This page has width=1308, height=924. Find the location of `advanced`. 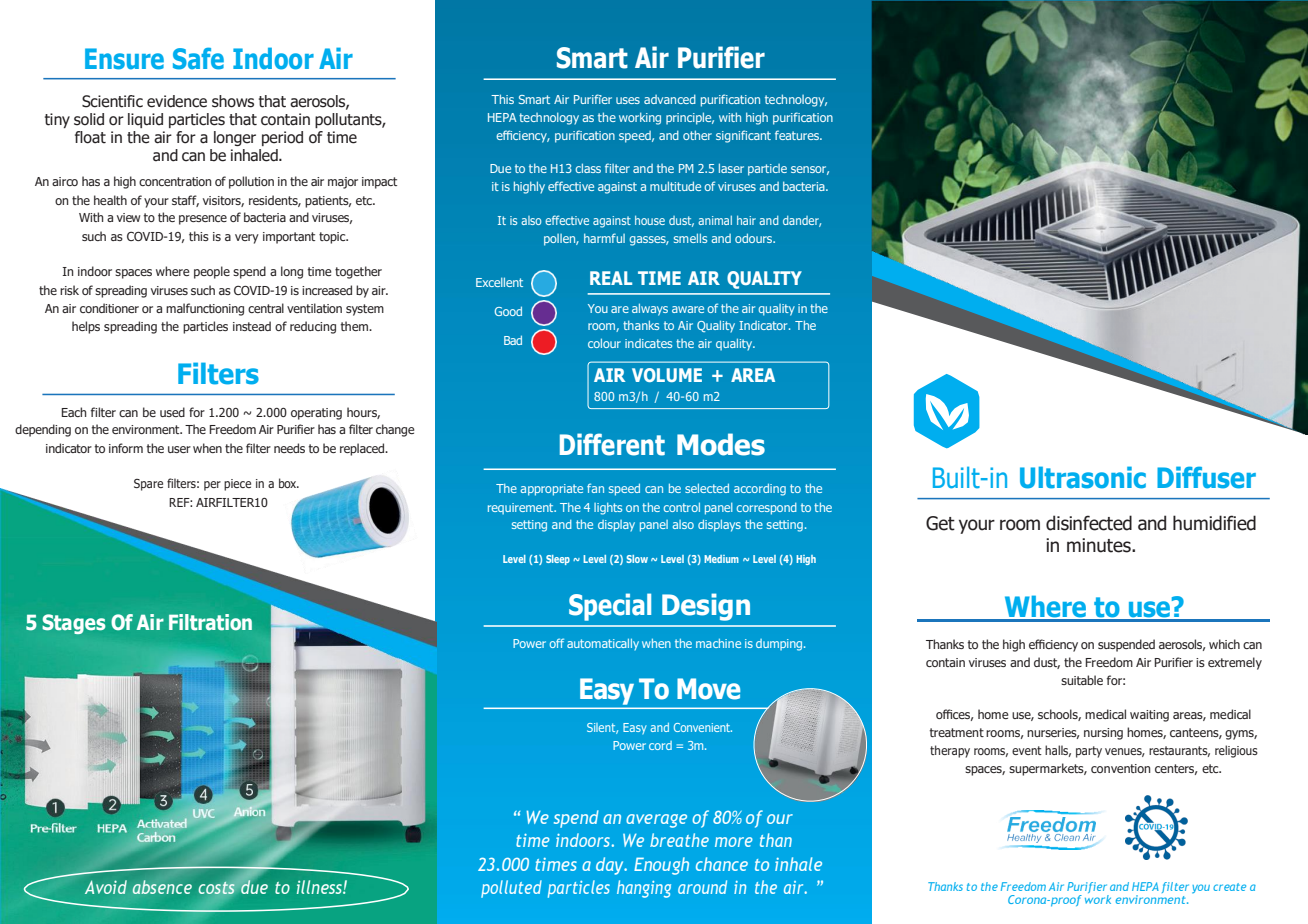

advanced is located at coordinates (670, 99).
